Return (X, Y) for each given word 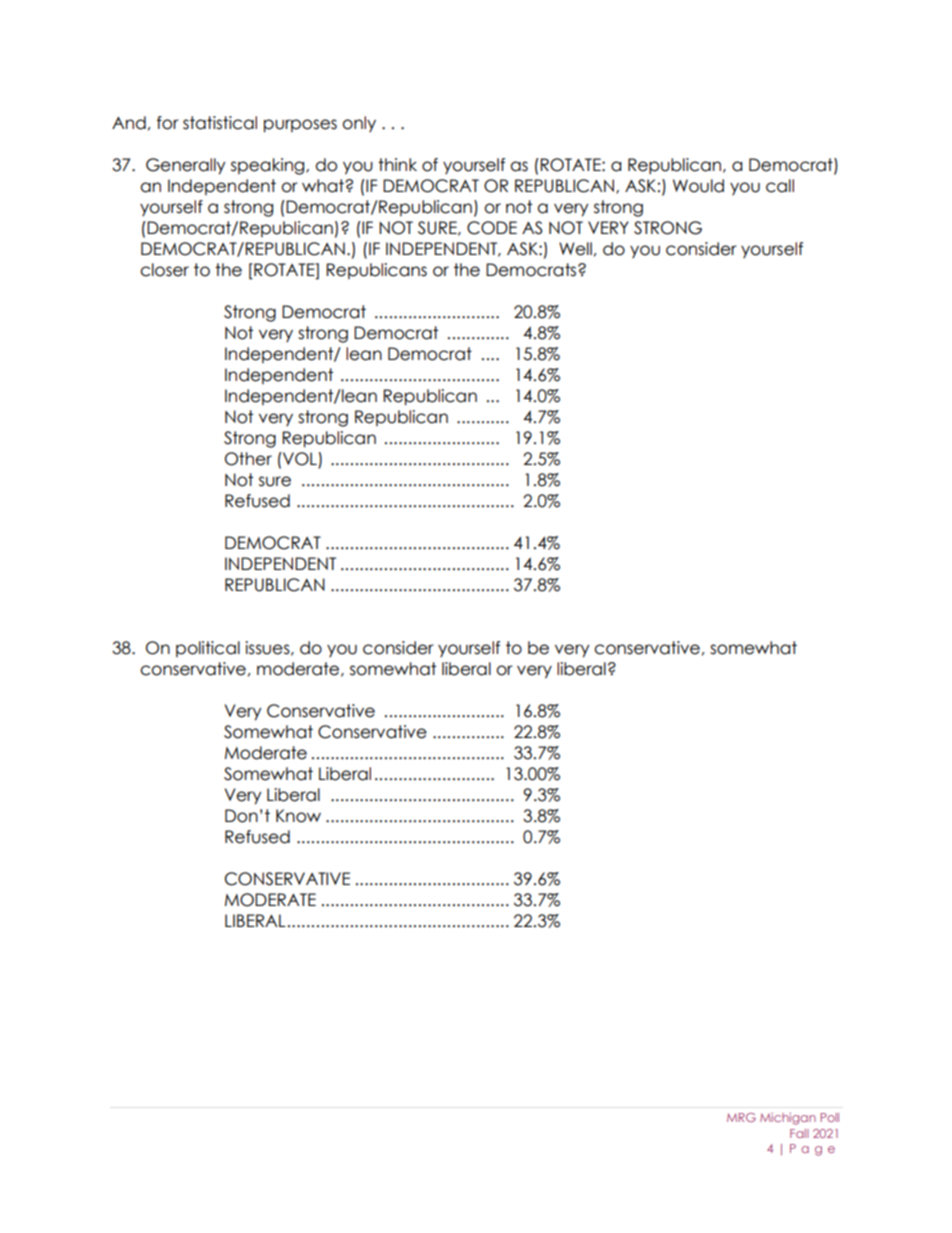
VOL (300, 460)
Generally (186, 166)
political (208, 649)
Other (248, 459)
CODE (492, 228)
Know (298, 816)
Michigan (788, 1119)
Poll (829, 1117)
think (397, 164)
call (780, 186)
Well (575, 249)
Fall (799, 1133)
